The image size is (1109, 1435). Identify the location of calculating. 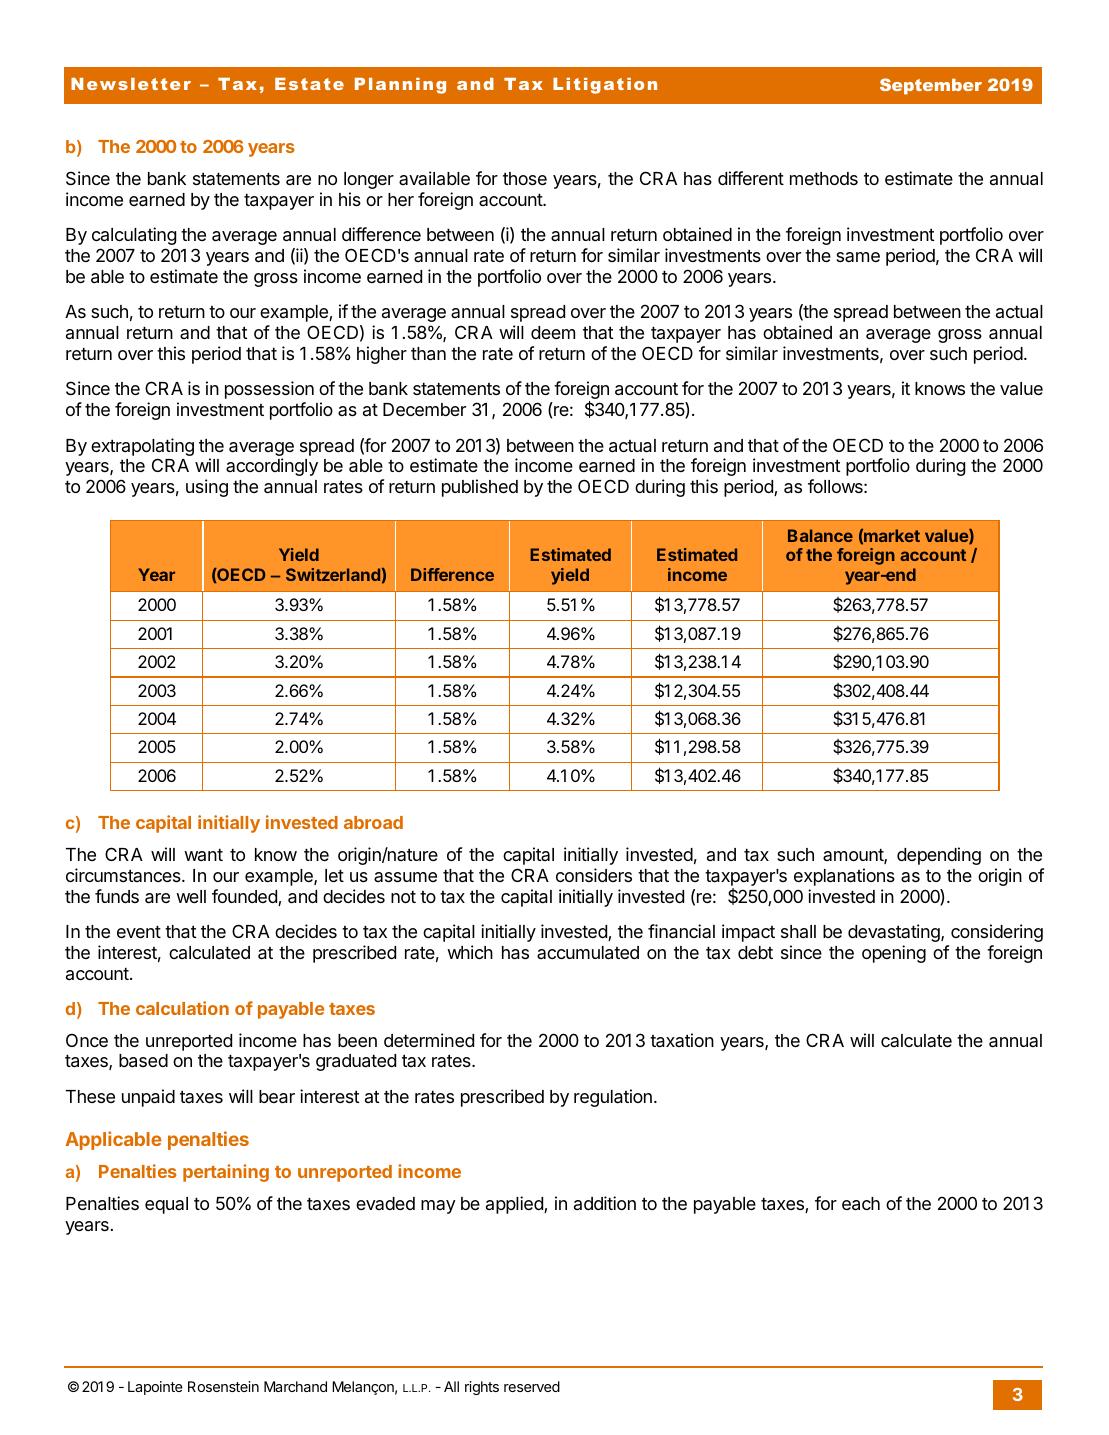
(134, 236).
